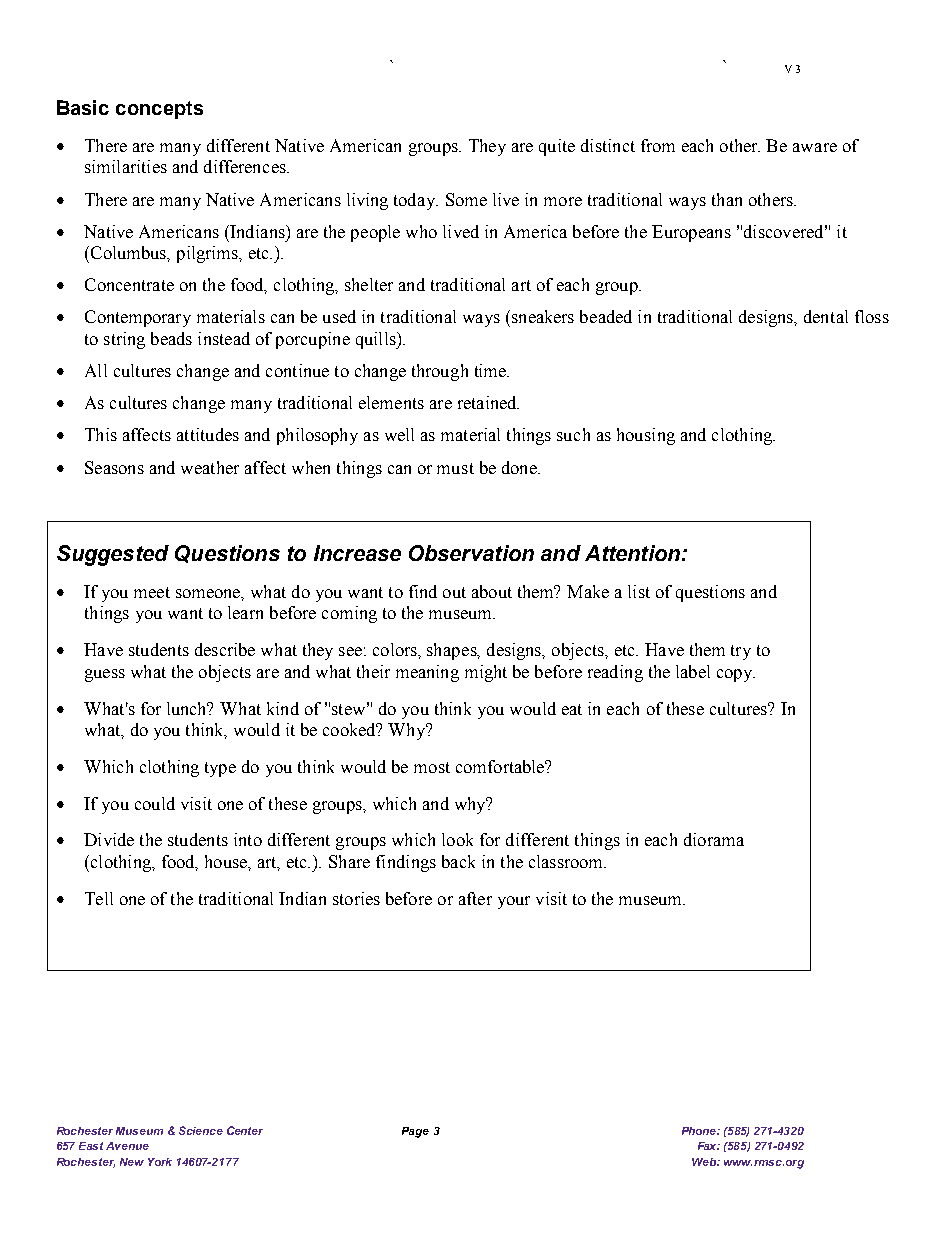 The width and height of the screenshot is (952, 1233). Describe the element at coordinates (557, 147) in the screenshot. I see `quite` at that location.
